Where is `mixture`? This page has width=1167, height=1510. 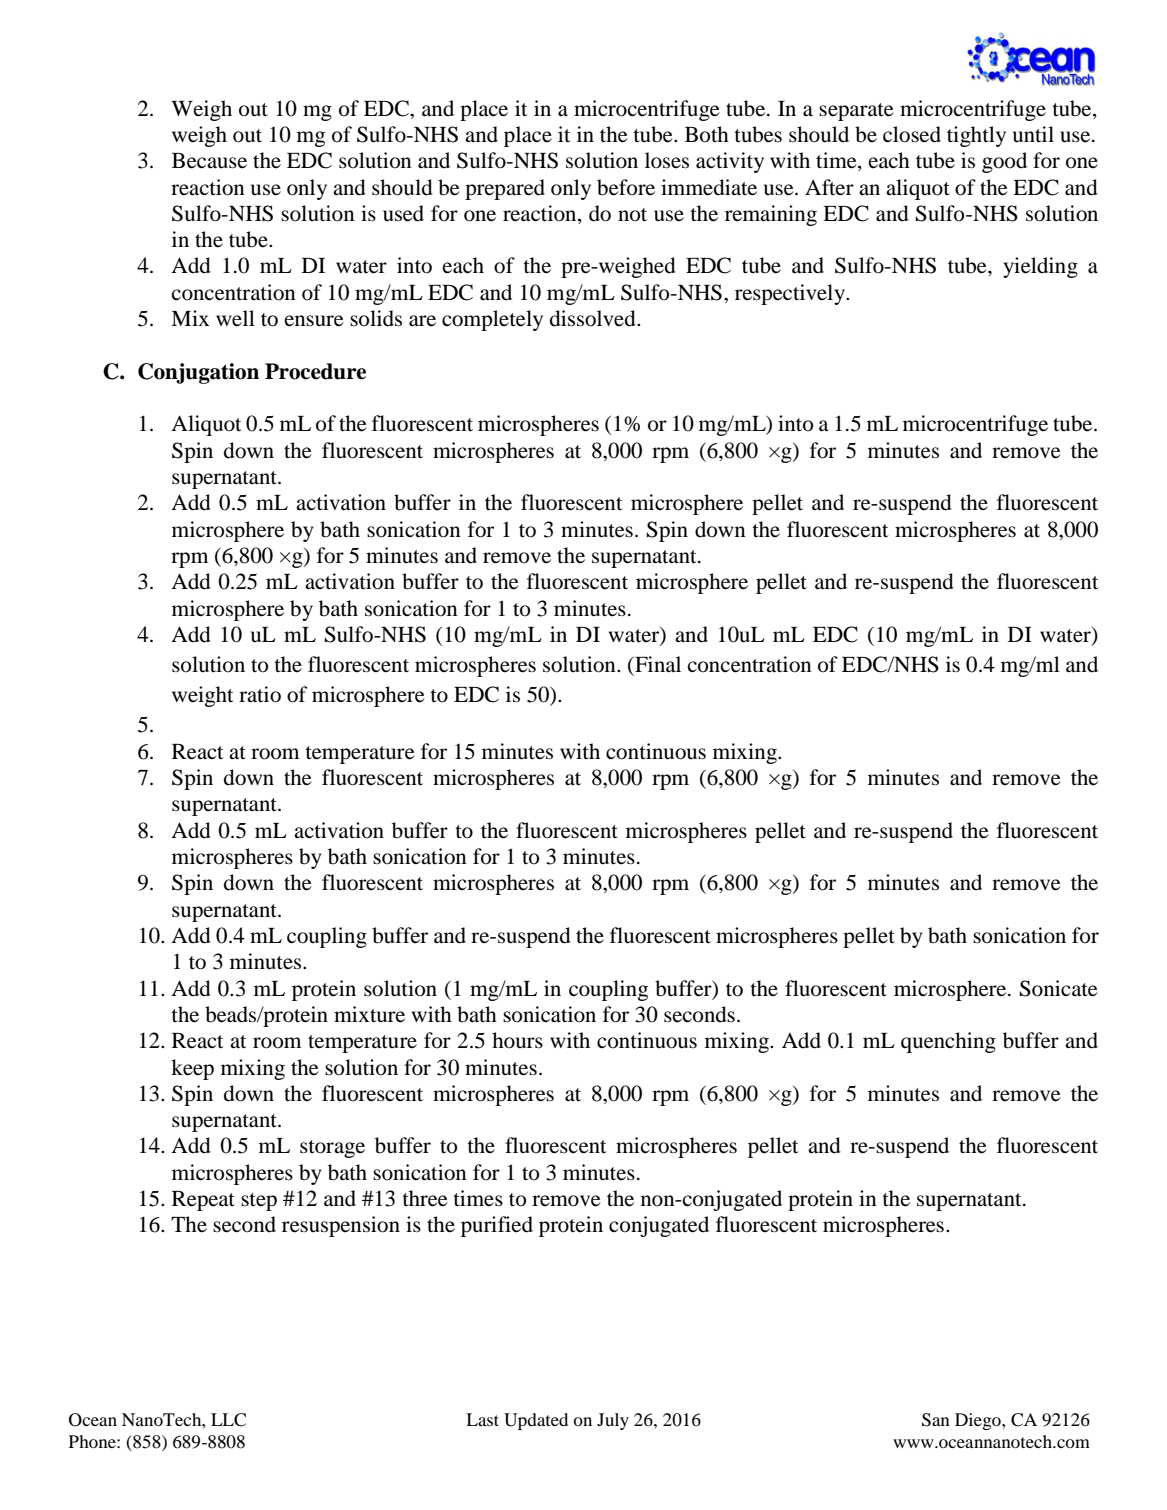 mixture is located at coordinates (369, 1014).
